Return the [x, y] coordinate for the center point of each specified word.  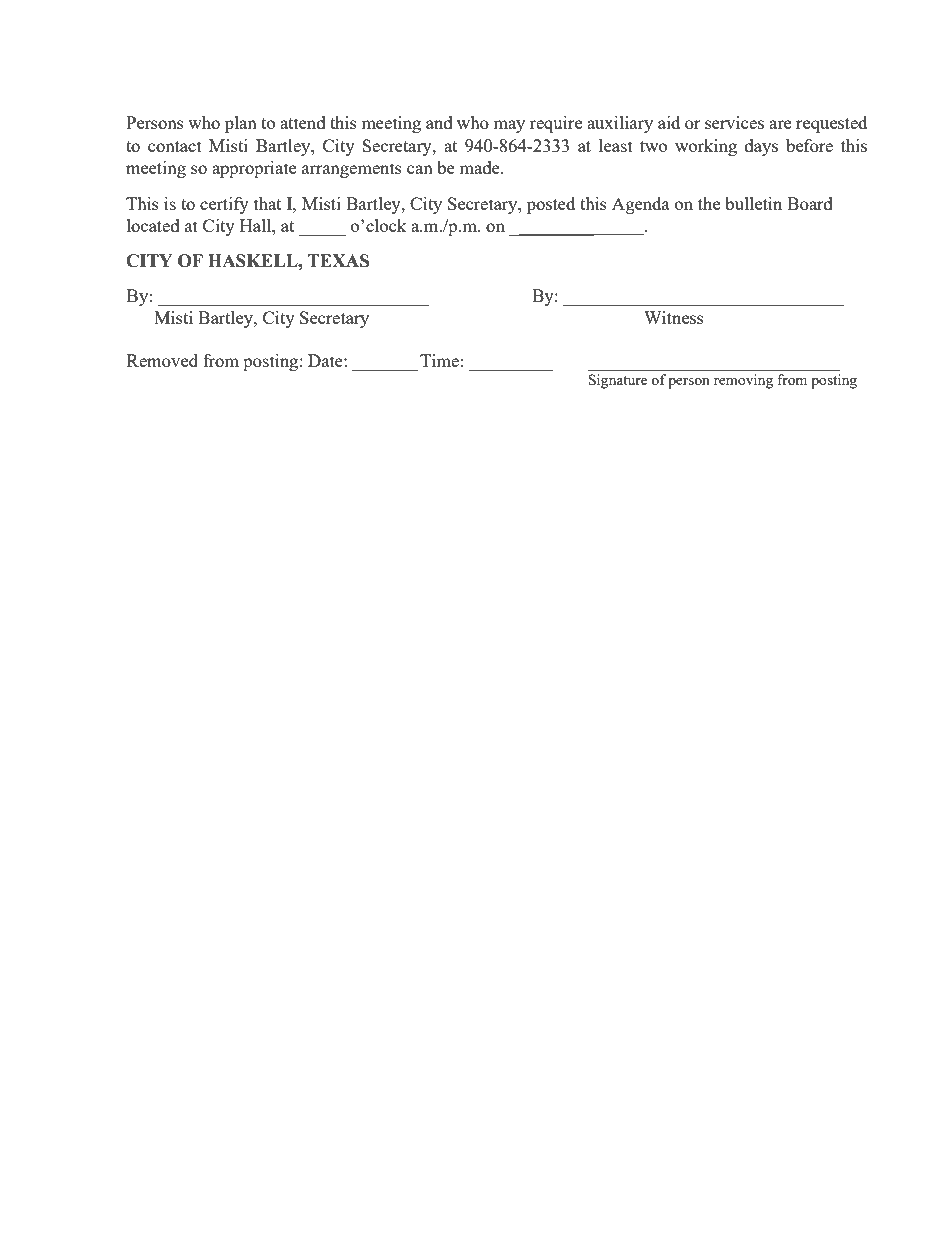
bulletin [753, 203]
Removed [162, 360]
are [780, 124]
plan [241, 124]
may [509, 126]
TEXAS [338, 261]
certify [224, 205]
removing [743, 381]
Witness [674, 317]
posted [551, 205]
